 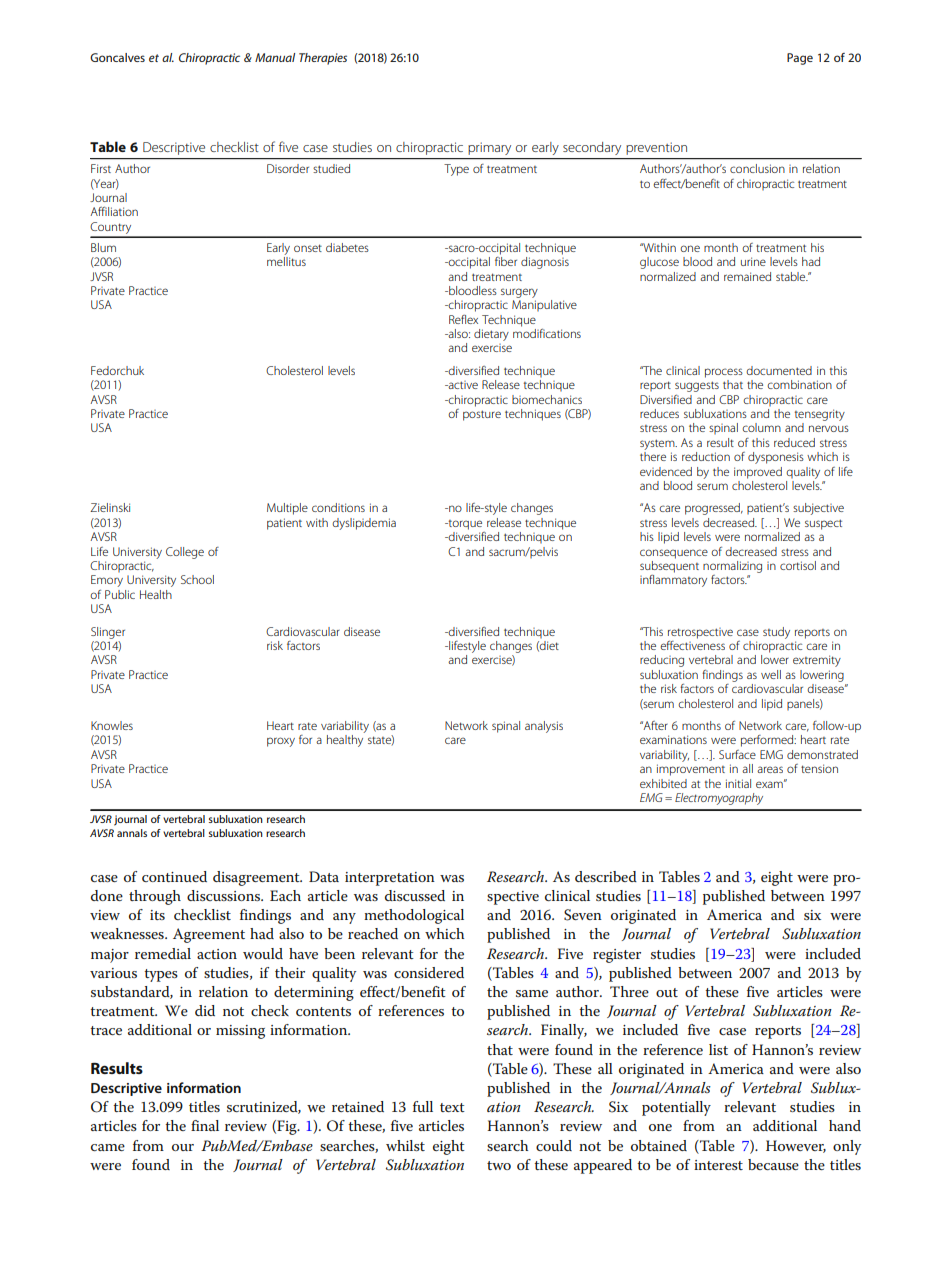 I want to click on came, so click(x=108, y=1147).
